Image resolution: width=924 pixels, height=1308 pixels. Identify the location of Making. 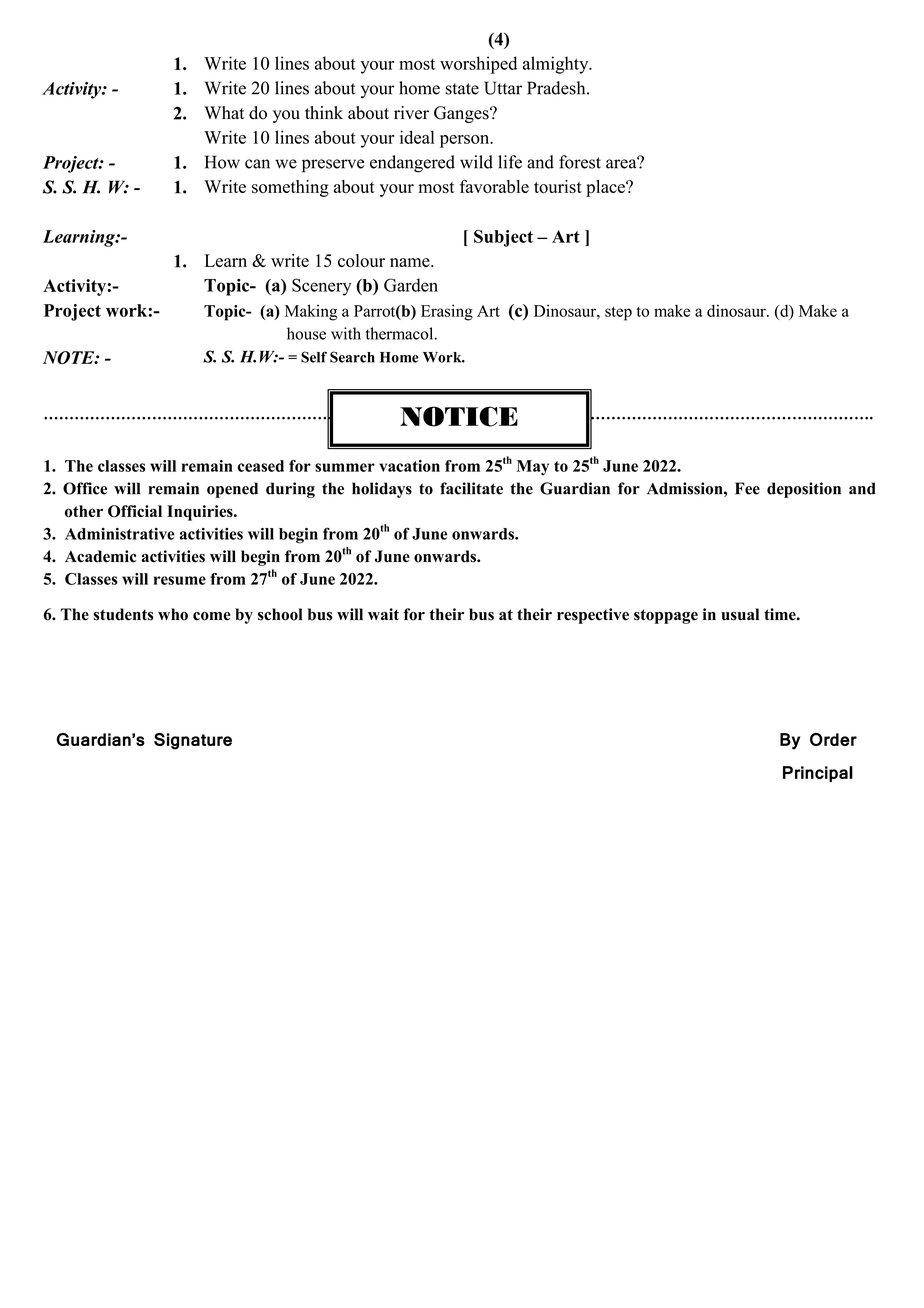
(311, 312).
